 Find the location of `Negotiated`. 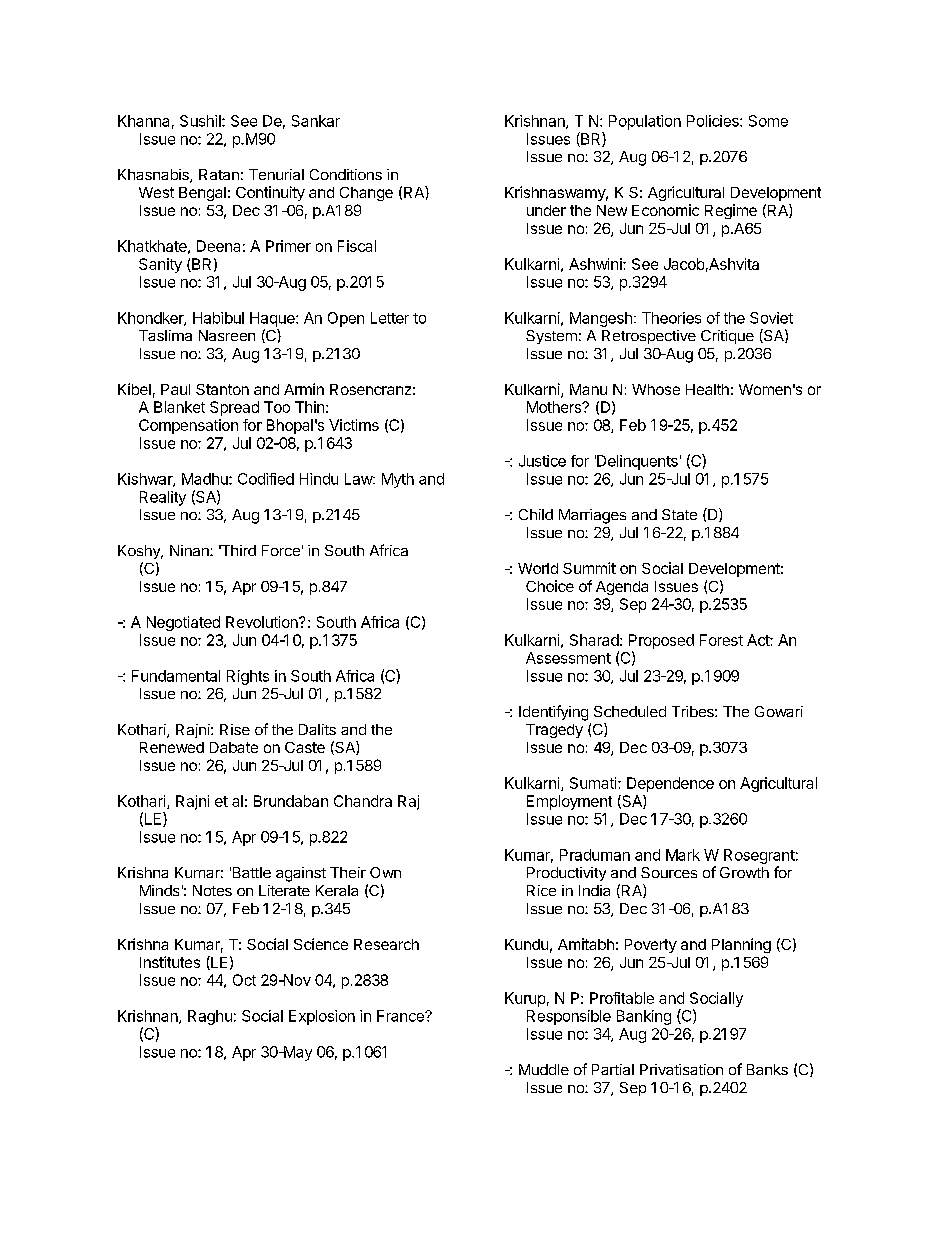

Negotiated is located at coordinates (183, 623).
